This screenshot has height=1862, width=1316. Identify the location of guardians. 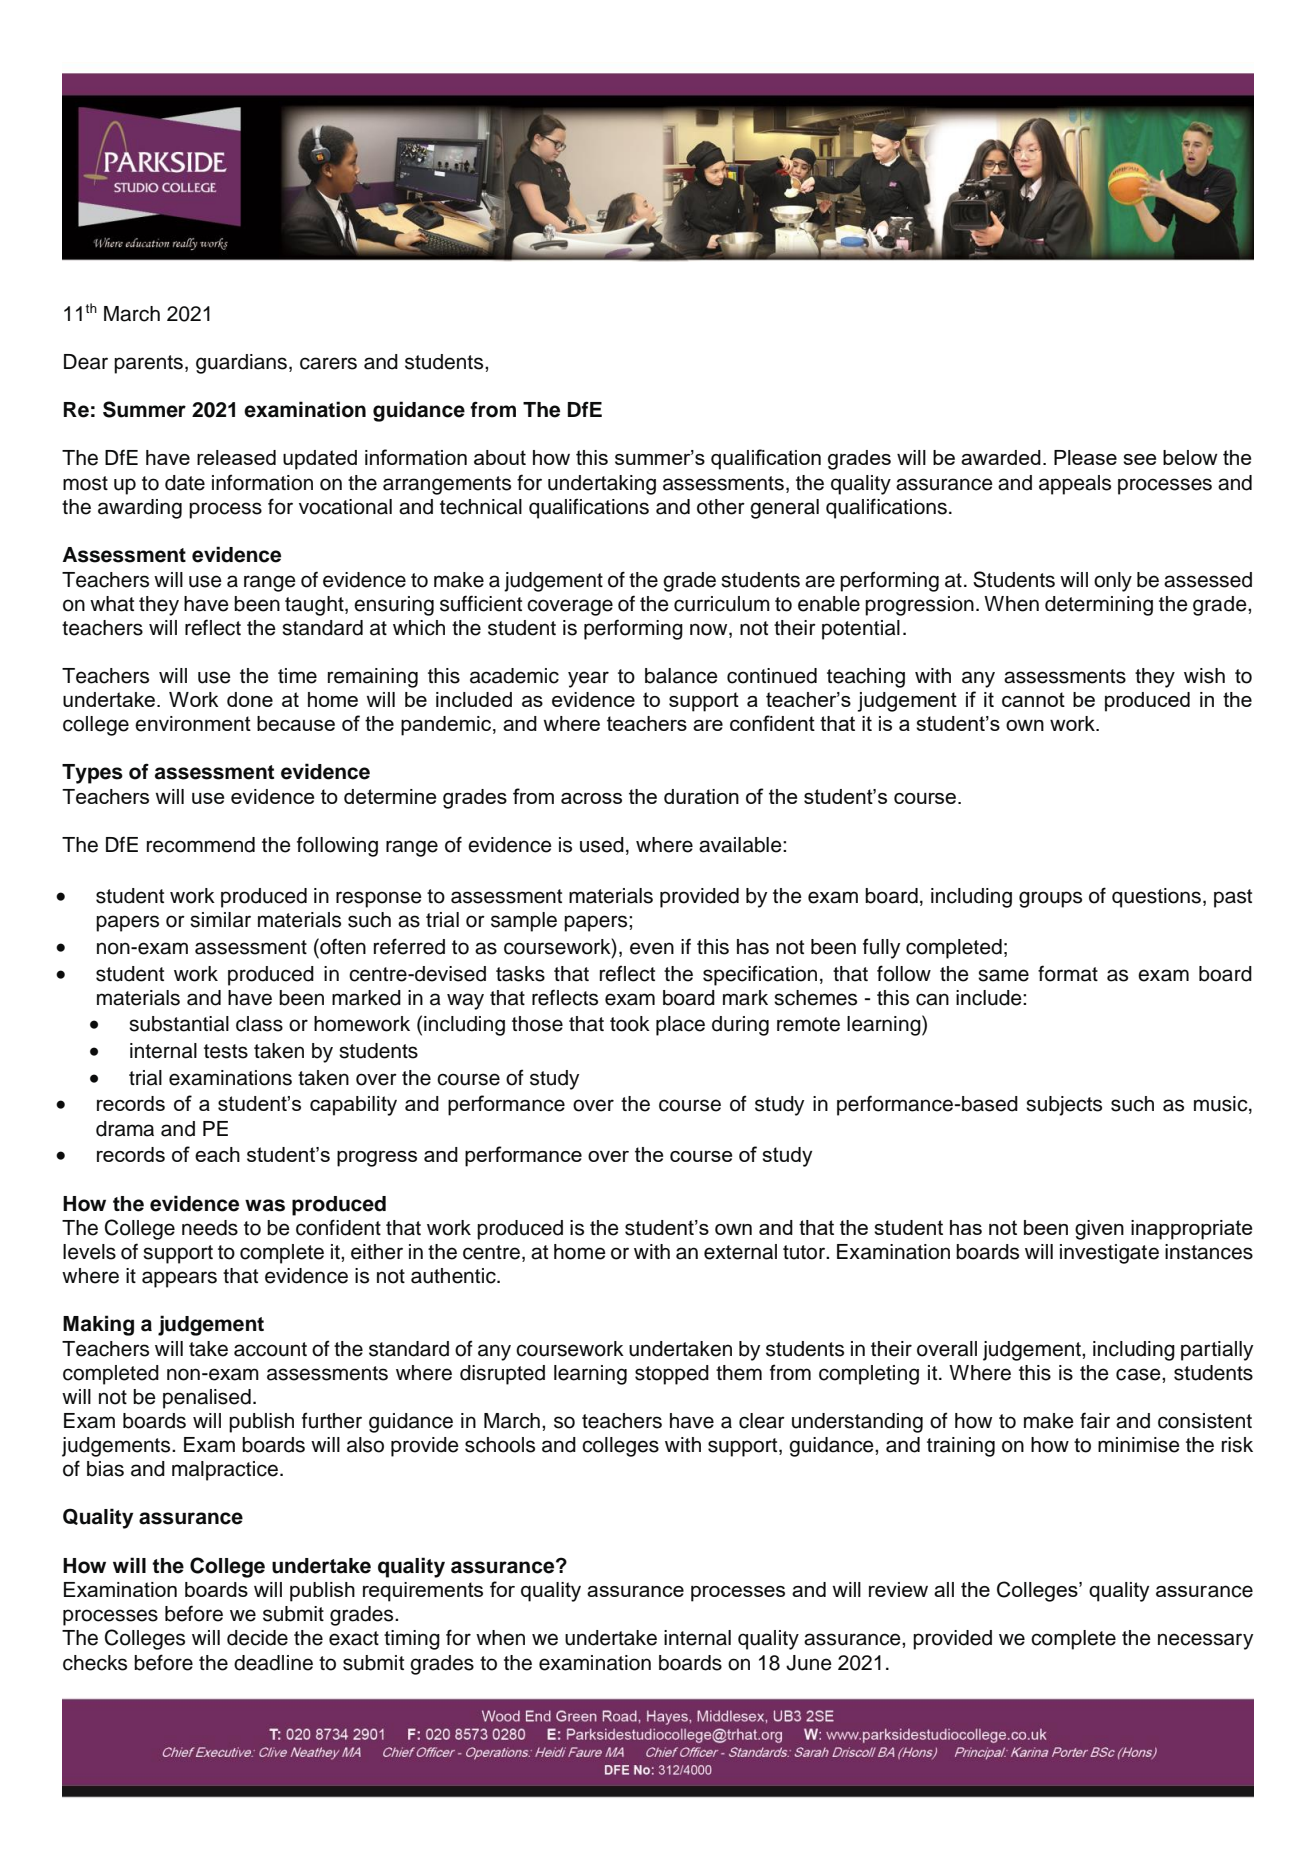
(241, 364).
